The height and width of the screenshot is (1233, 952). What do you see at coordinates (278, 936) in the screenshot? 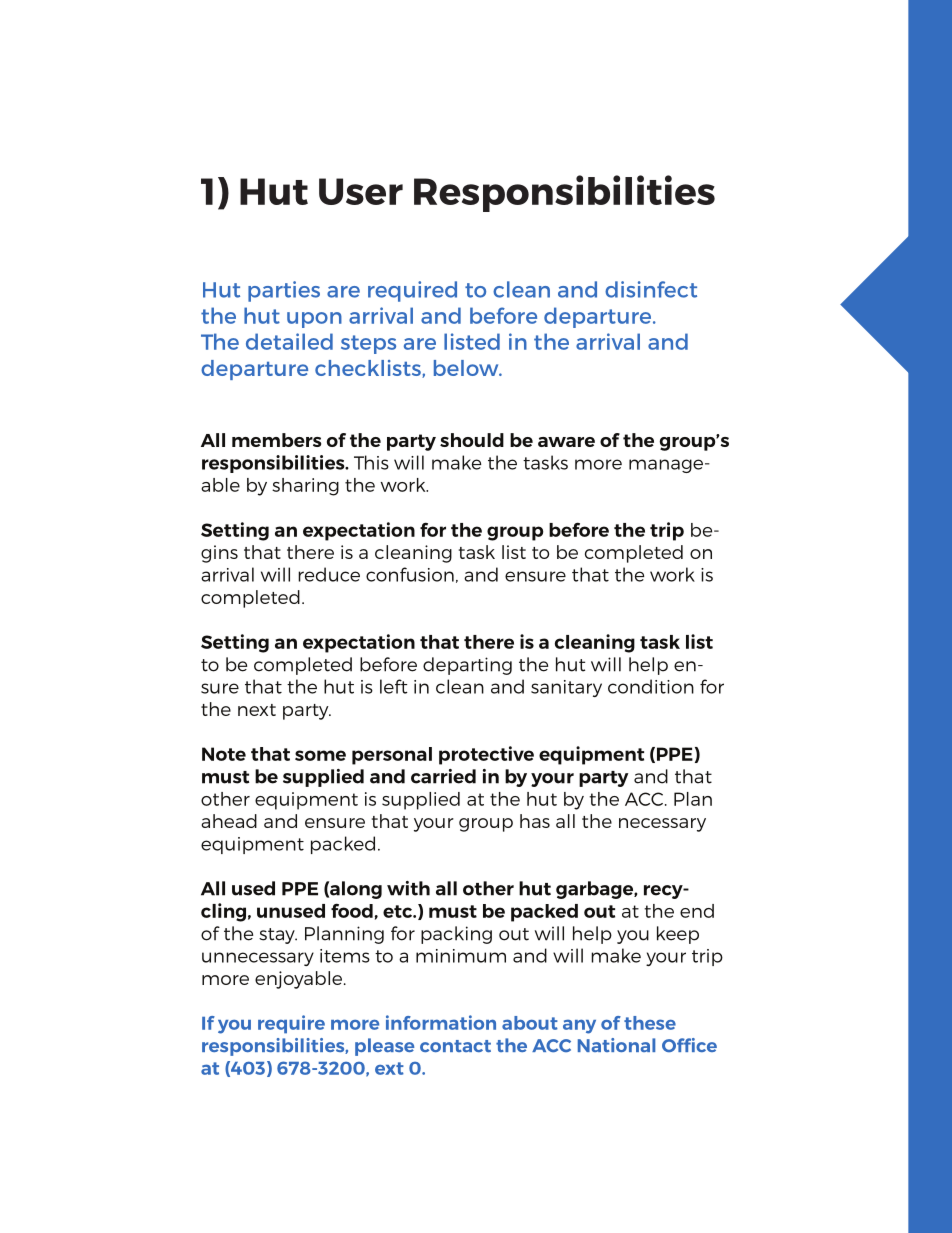
I see `stay` at bounding box center [278, 936].
